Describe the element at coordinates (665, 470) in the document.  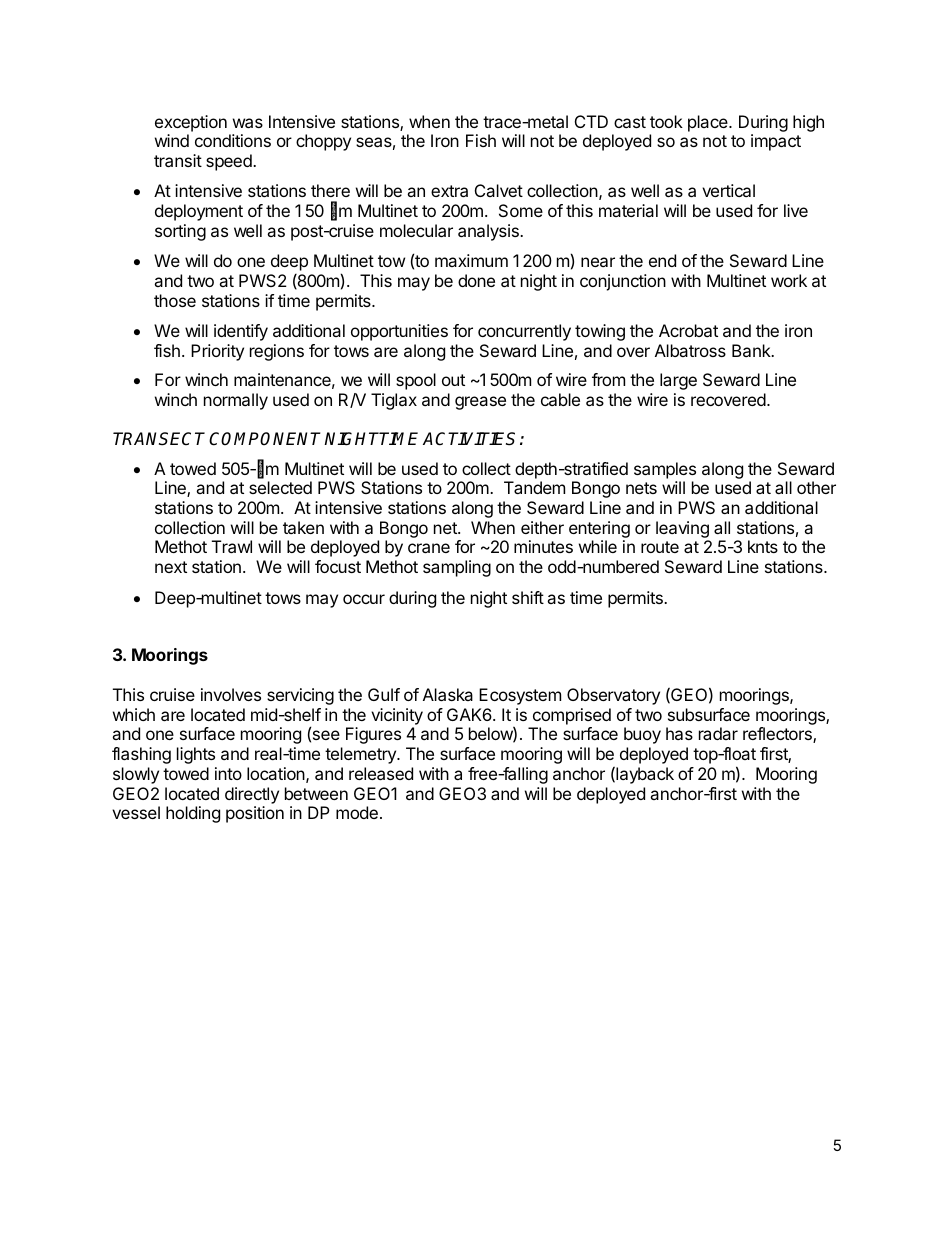
I see `samples` at that location.
